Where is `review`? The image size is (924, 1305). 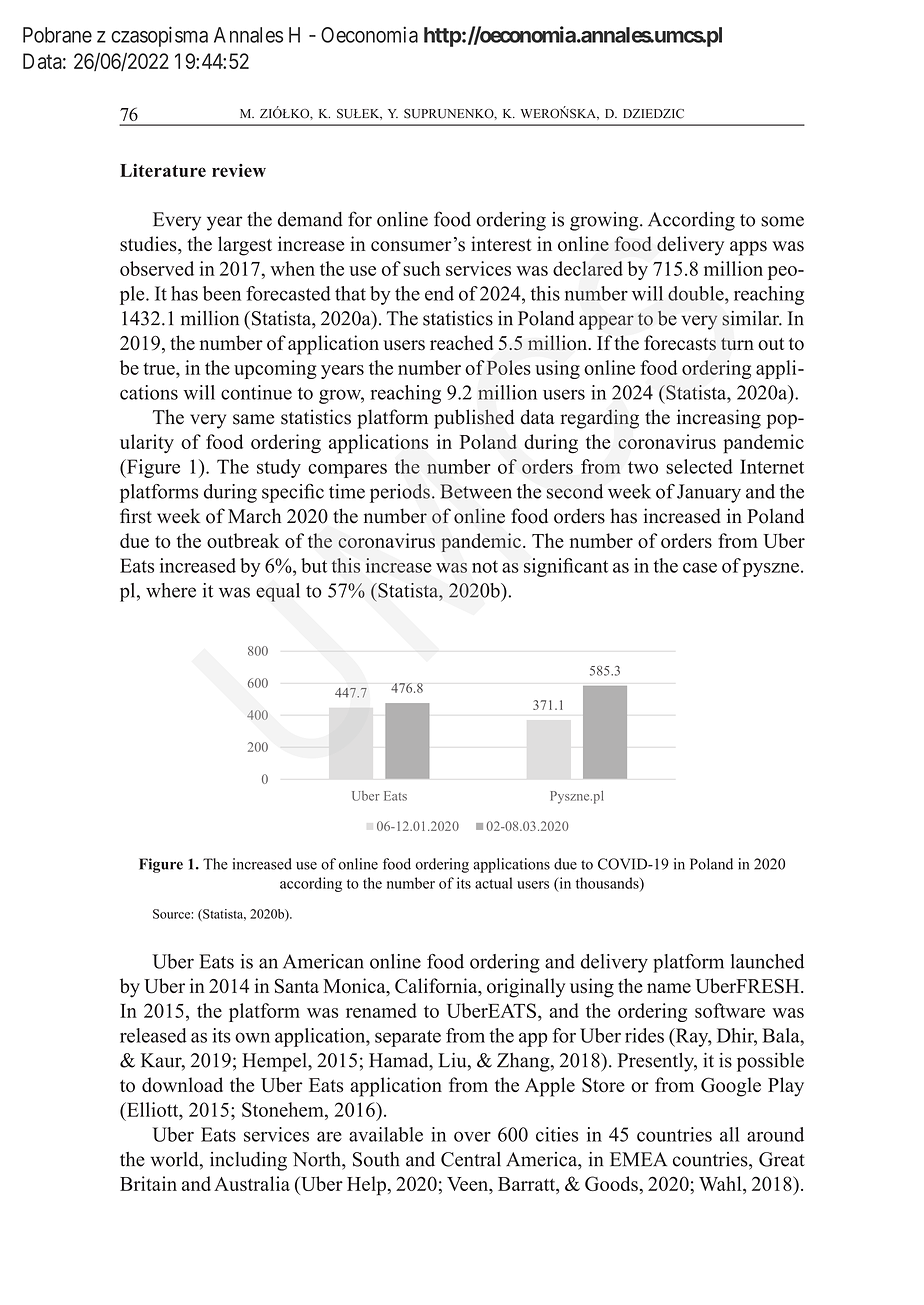
review is located at coordinates (239, 170).
